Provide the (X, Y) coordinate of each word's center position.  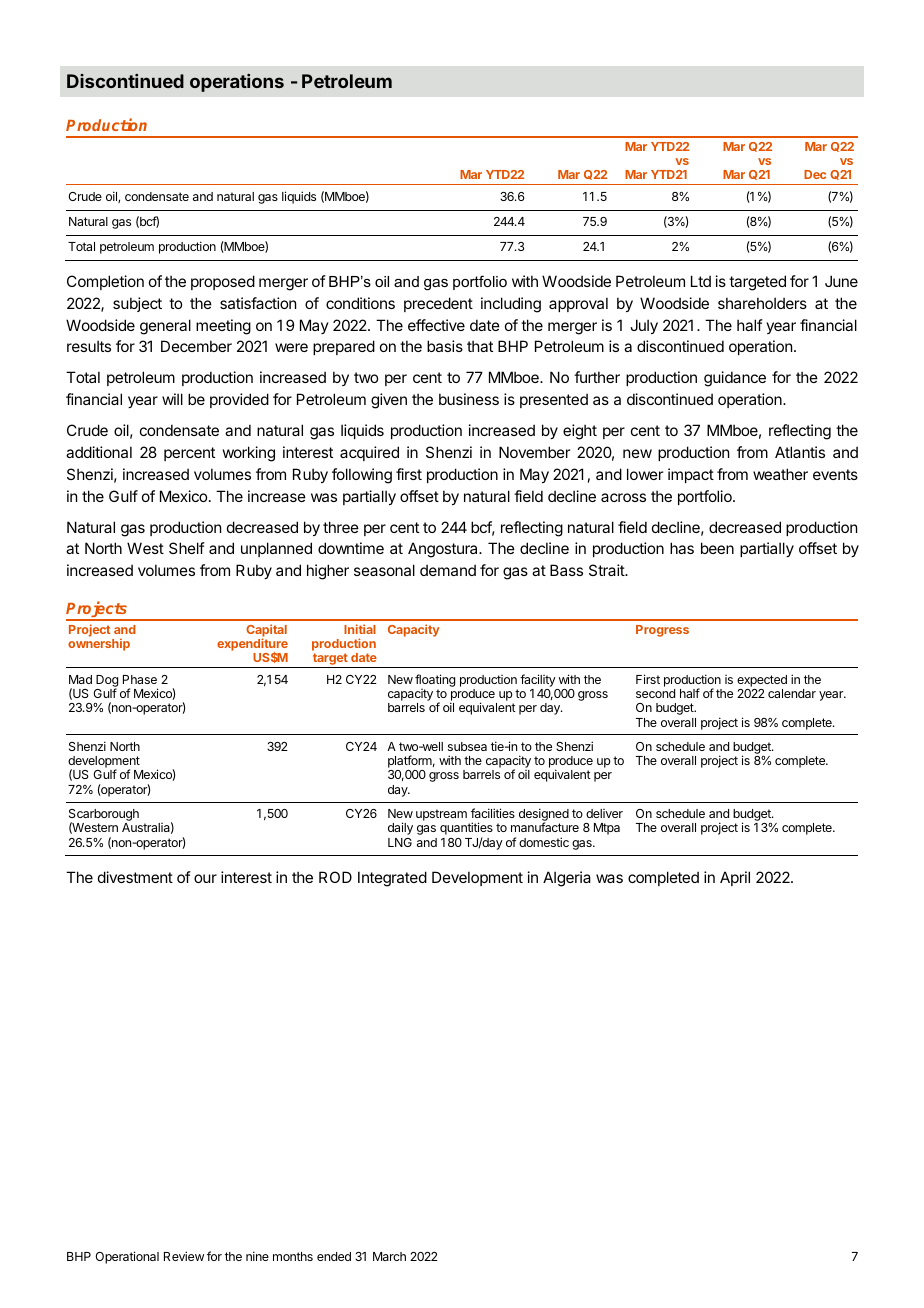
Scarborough (104, 816)
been (717, 548)
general (165, 327)
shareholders (762, 303)
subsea (467, 746)
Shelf (187, 548)
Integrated (392, 879)
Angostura (444, 550)
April (735, 878)
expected (762, 681)
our (205, 878)
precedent (438, 304)
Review (184, 1256)
